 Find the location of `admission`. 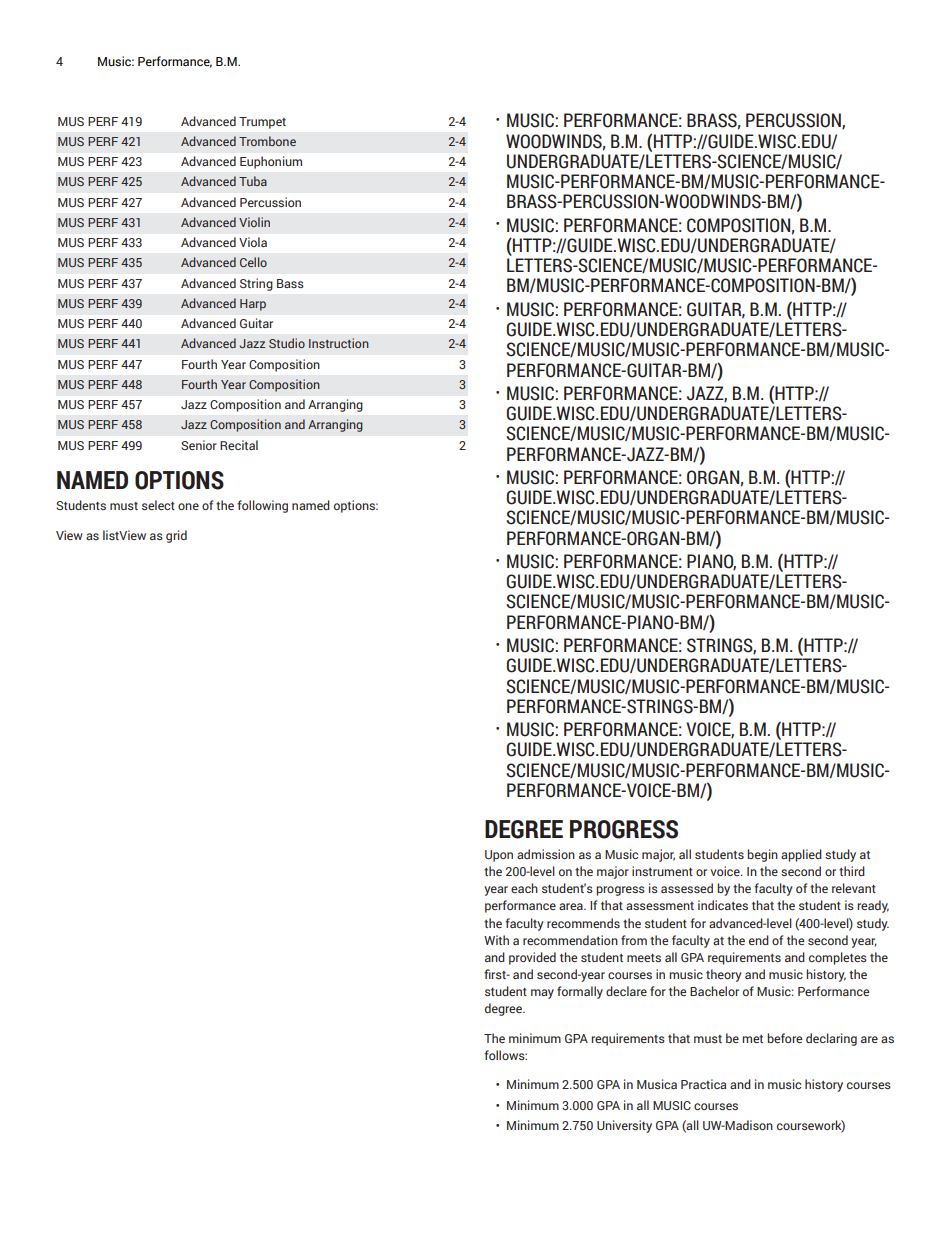

admission is located at coordinates (546, 854).
